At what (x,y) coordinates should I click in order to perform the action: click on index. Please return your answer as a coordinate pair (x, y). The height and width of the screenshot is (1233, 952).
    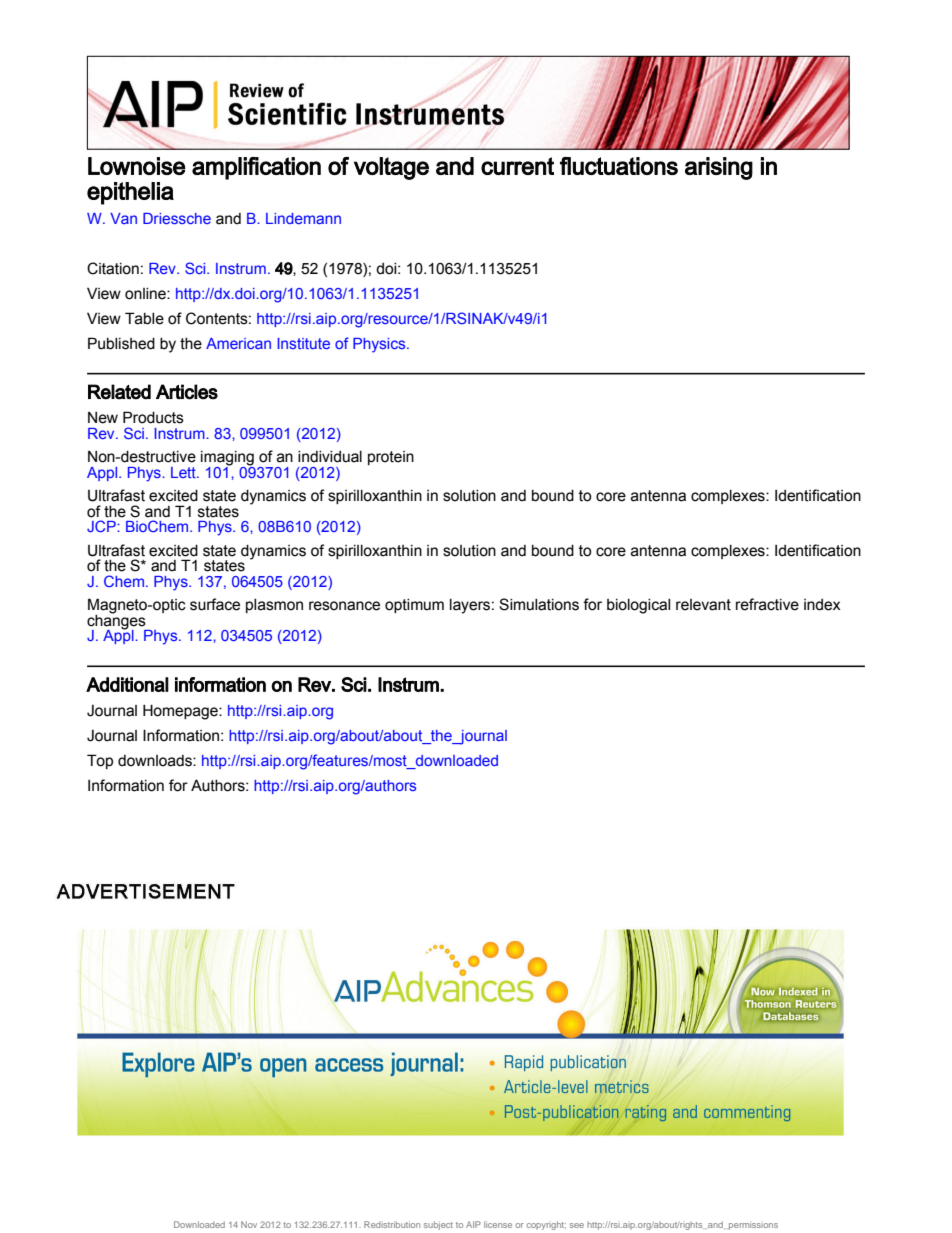
    Looking at the image, I should click on (822, 605).
